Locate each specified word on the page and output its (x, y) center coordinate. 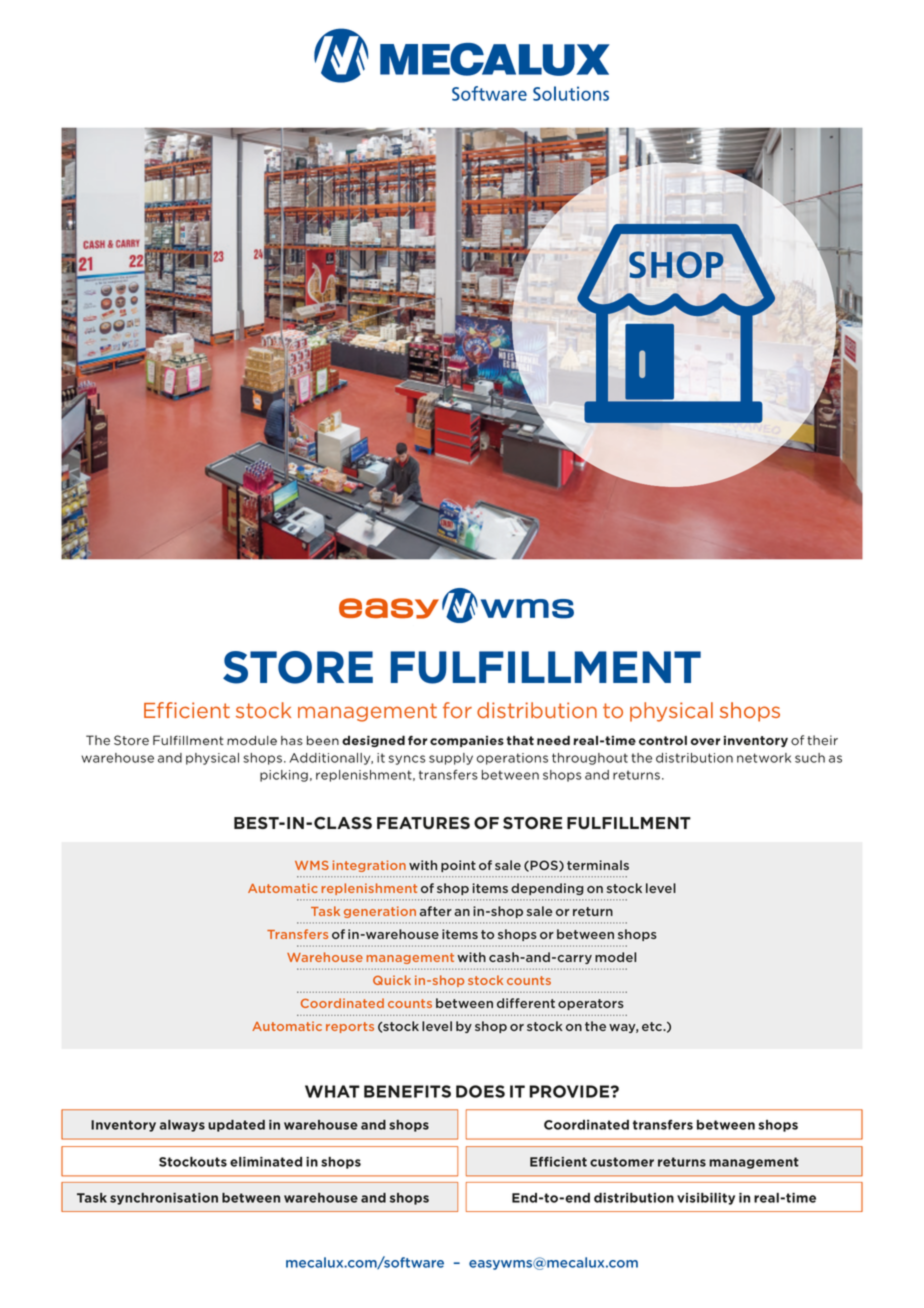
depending (547, 889)
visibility (706, 1199)
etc (653, 1026)
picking (284, 776)
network (764, 758)
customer (622, 1162)
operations (512, 759)
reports (350, 1027)
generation (380, 912)
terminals (598, 865)
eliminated (266, 1162)
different (526, 1003)
